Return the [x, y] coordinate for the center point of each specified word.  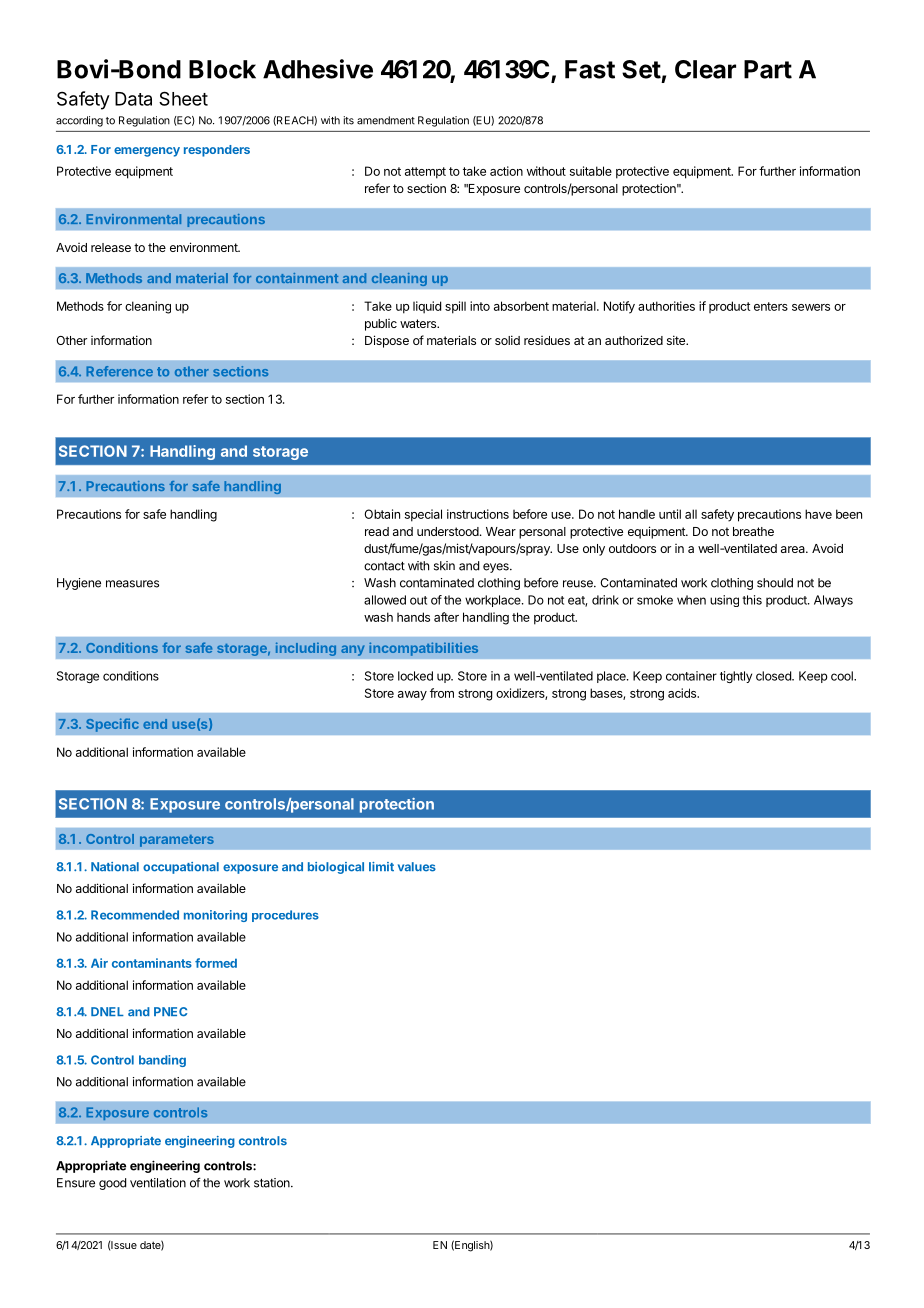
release [111, 247]
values [417, 867]
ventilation [158, 1183]
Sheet [183, 98]
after [446, 617]
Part [768, 69]
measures [132, 584]
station [273, 1183]
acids [683, 693]
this [752, 600]
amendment [386, 120]
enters [771, 306]
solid [507, 340]
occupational [181, 868]
